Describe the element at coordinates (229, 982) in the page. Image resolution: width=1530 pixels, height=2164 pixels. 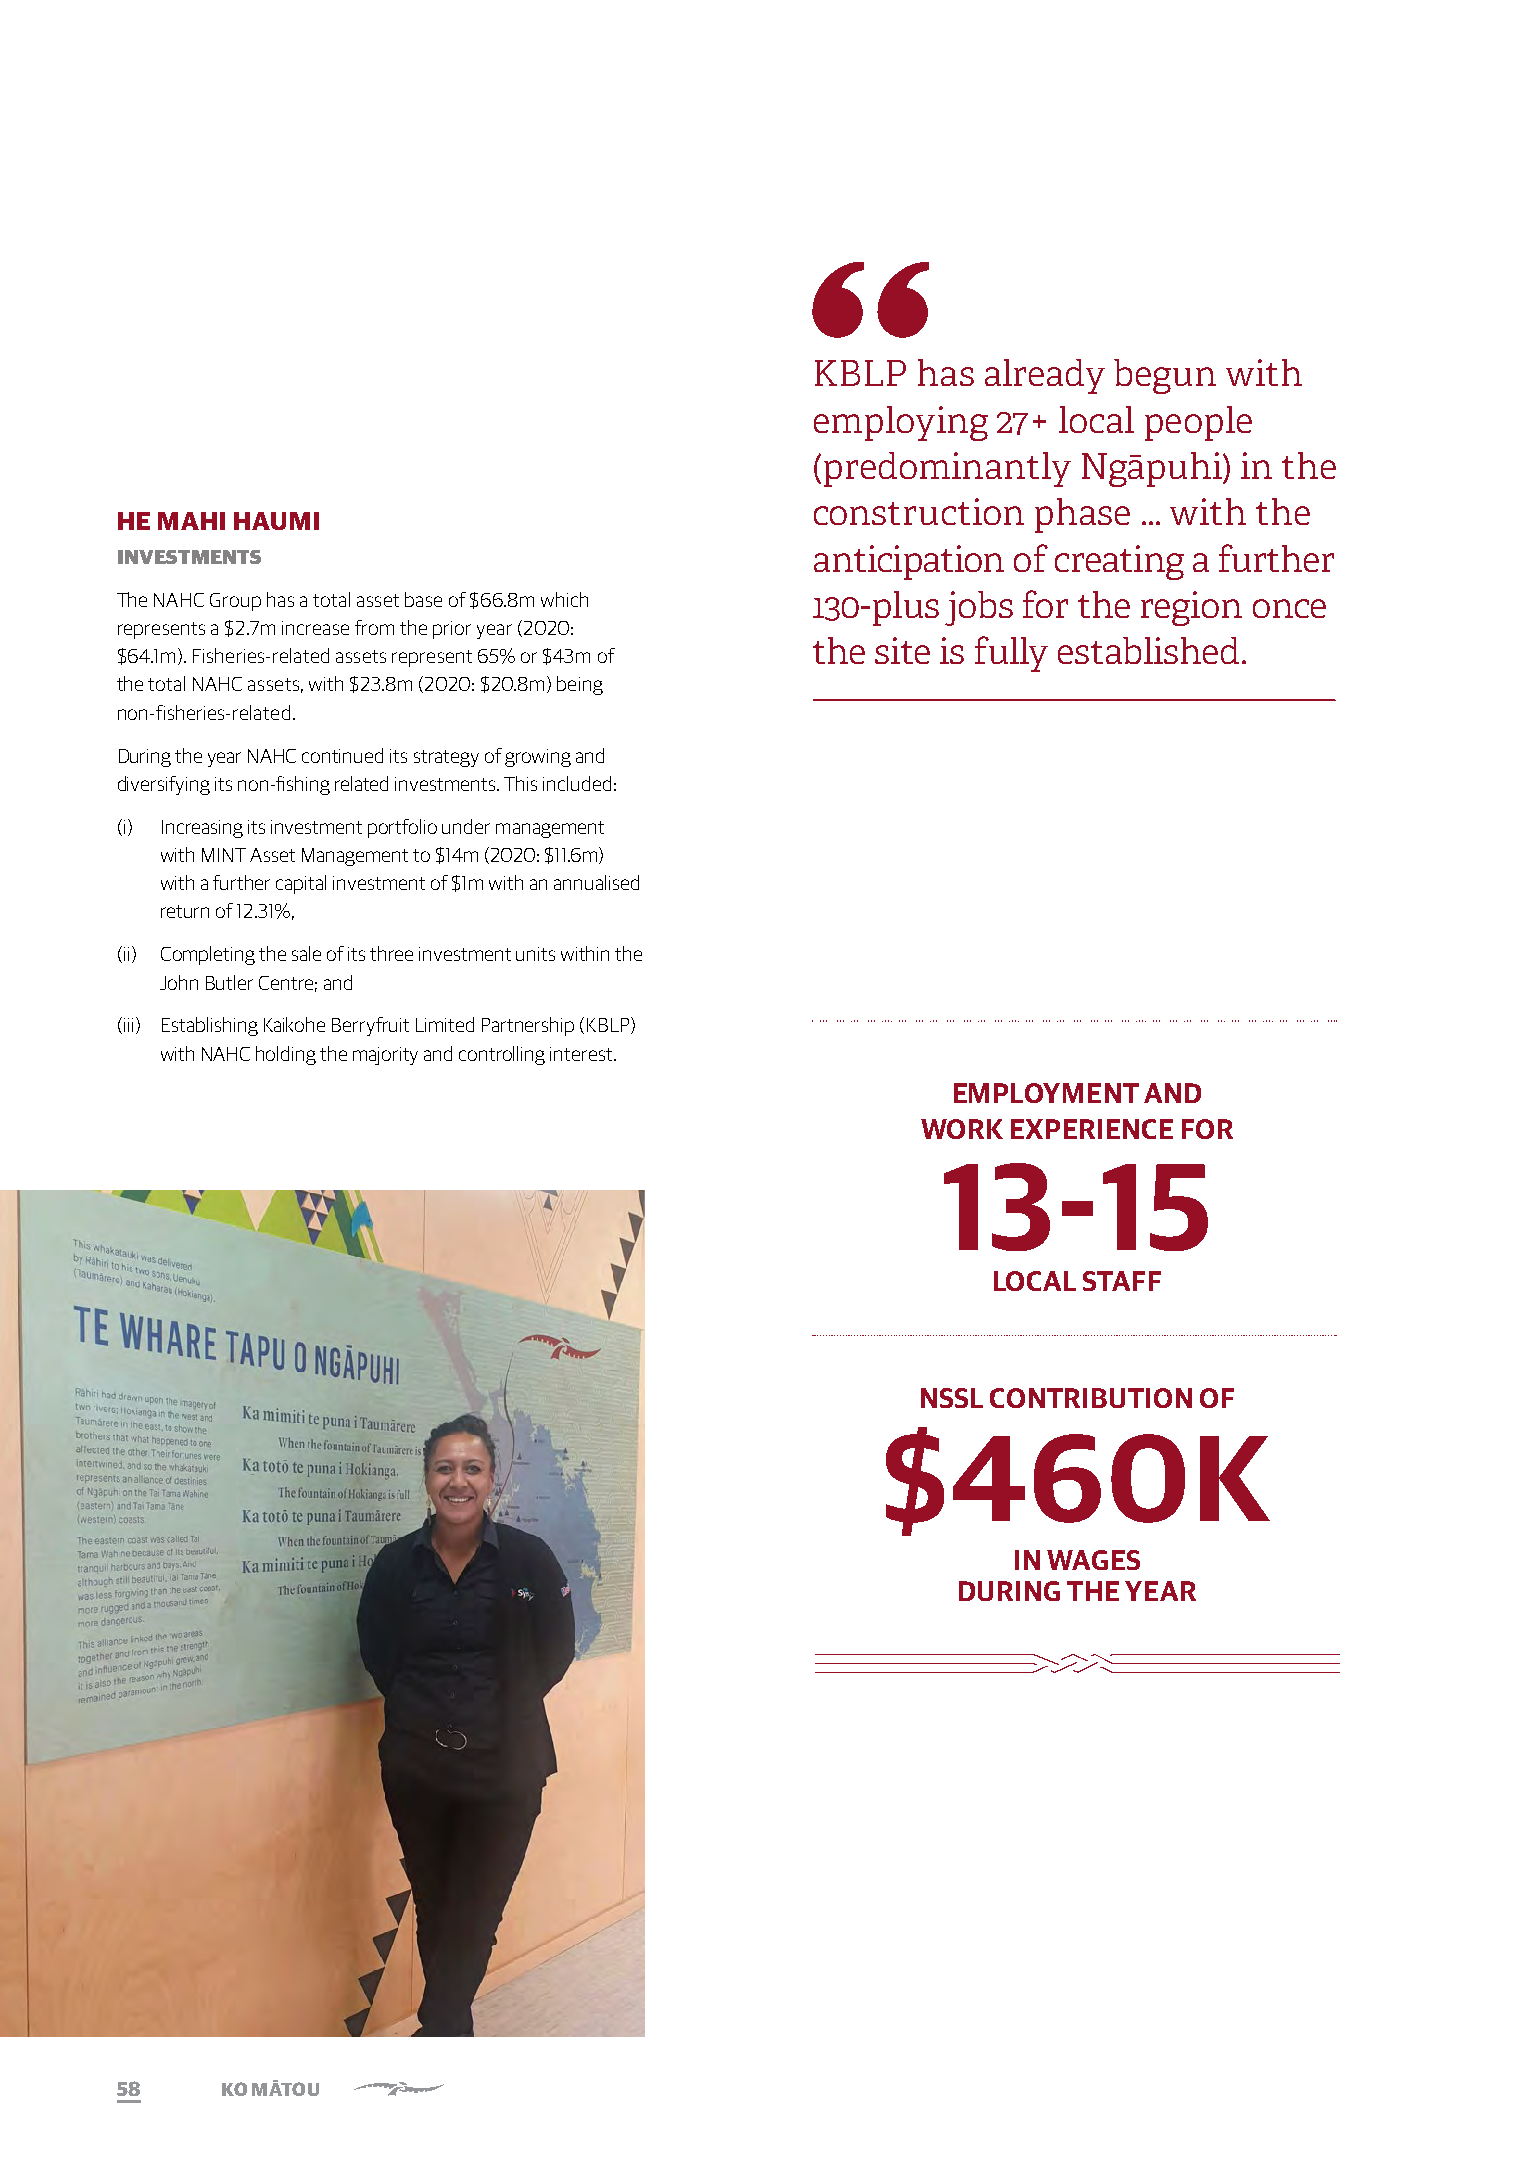
I see `Butler` at that location.
